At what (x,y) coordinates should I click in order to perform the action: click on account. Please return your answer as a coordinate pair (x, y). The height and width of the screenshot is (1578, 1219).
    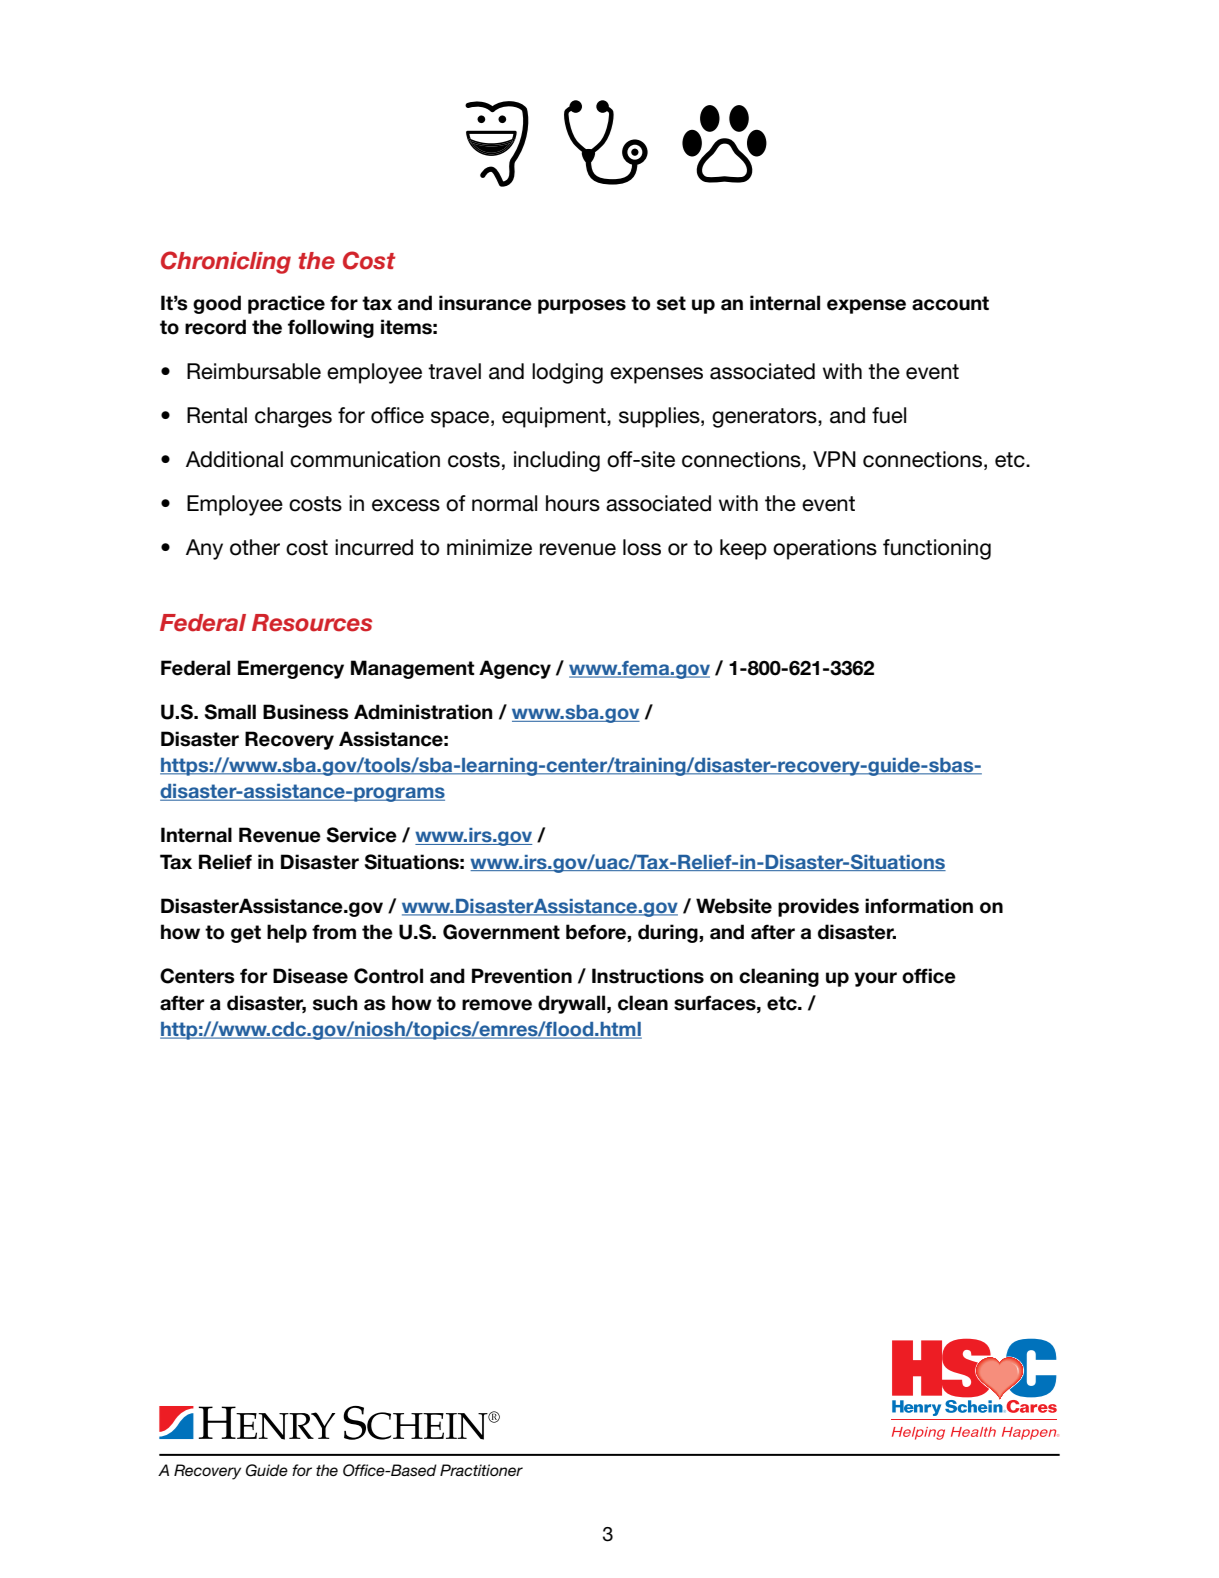
    Looking at the image, I should click on (950, 303).
